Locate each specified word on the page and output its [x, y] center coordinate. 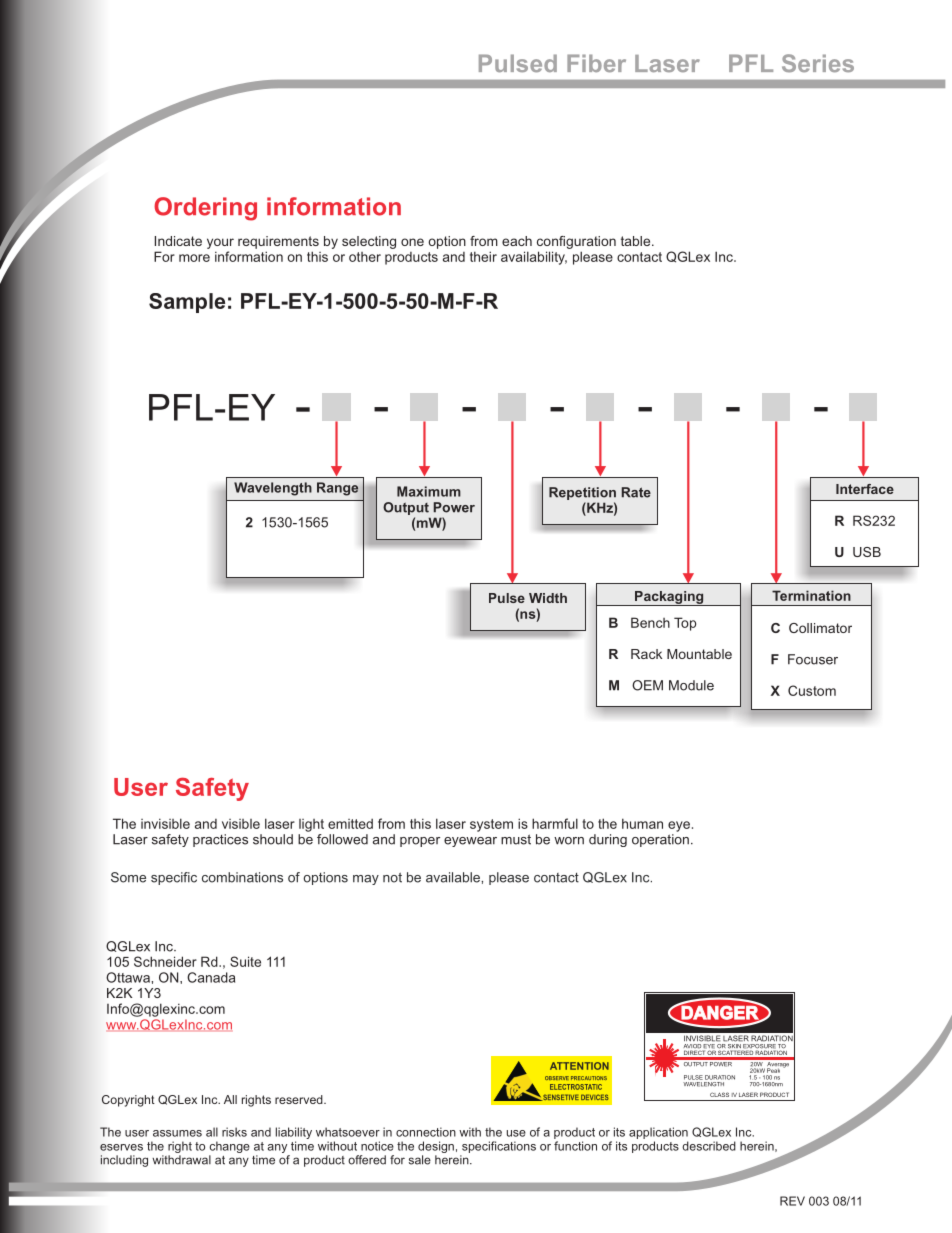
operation [660, 840]
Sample [187, 303]
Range [337, 489]
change [229, 1147]
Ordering [205, 209]
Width [548, 598]
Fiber [596, 63]
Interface [865, 489]
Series [818, 63]
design [436, 1147]
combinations [242, 877]
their [483, 256]
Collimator [820, 628]
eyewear [470, 842]
